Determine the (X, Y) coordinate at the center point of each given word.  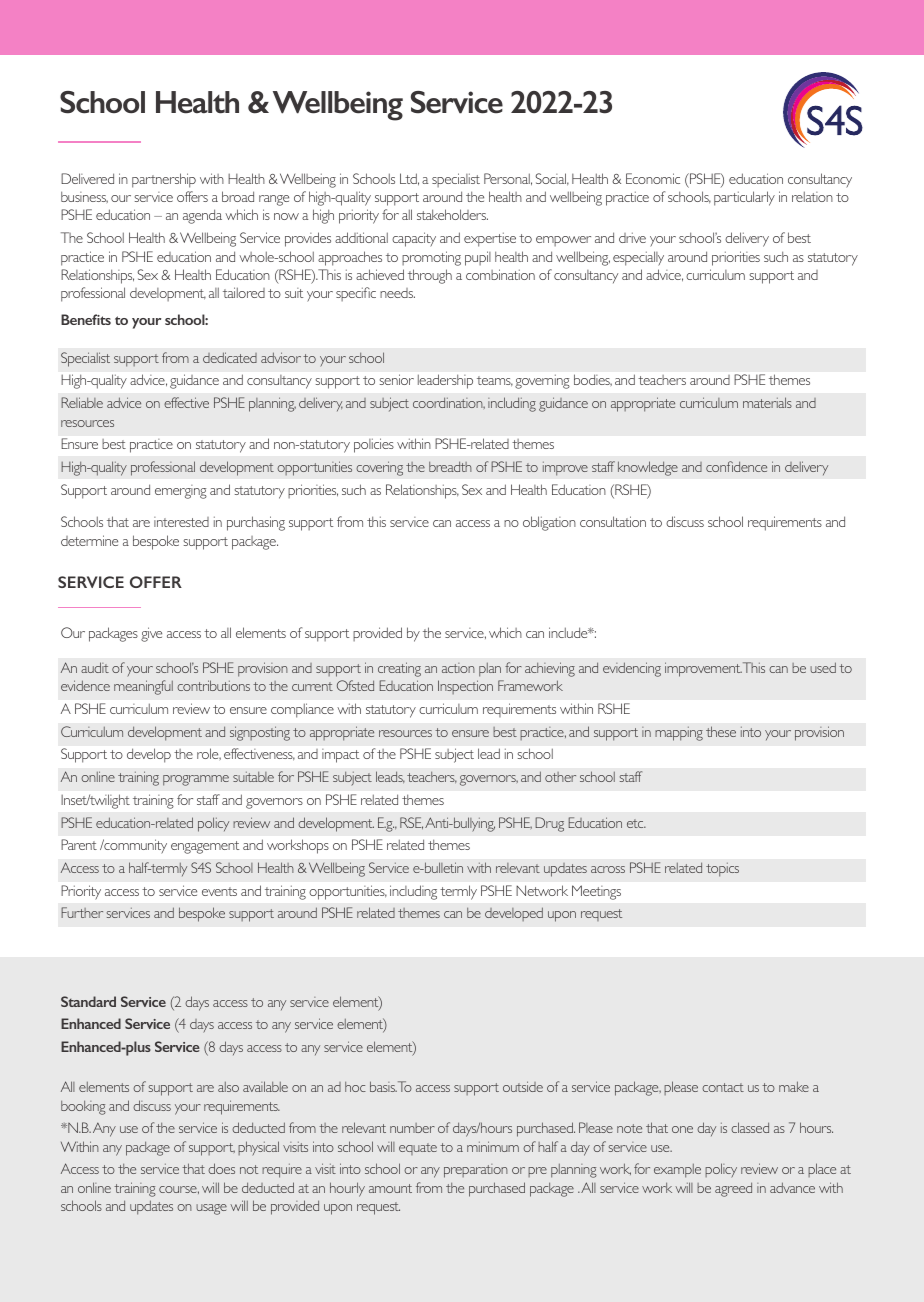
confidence (736, 466)
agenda (202, 216)
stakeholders (452, 214)
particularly (744, 198)
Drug (549, 824)
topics (722, 870)
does (221, 1168)
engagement (205, 847)
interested (181, 522)
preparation (476, 1171)
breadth (450, 466)
